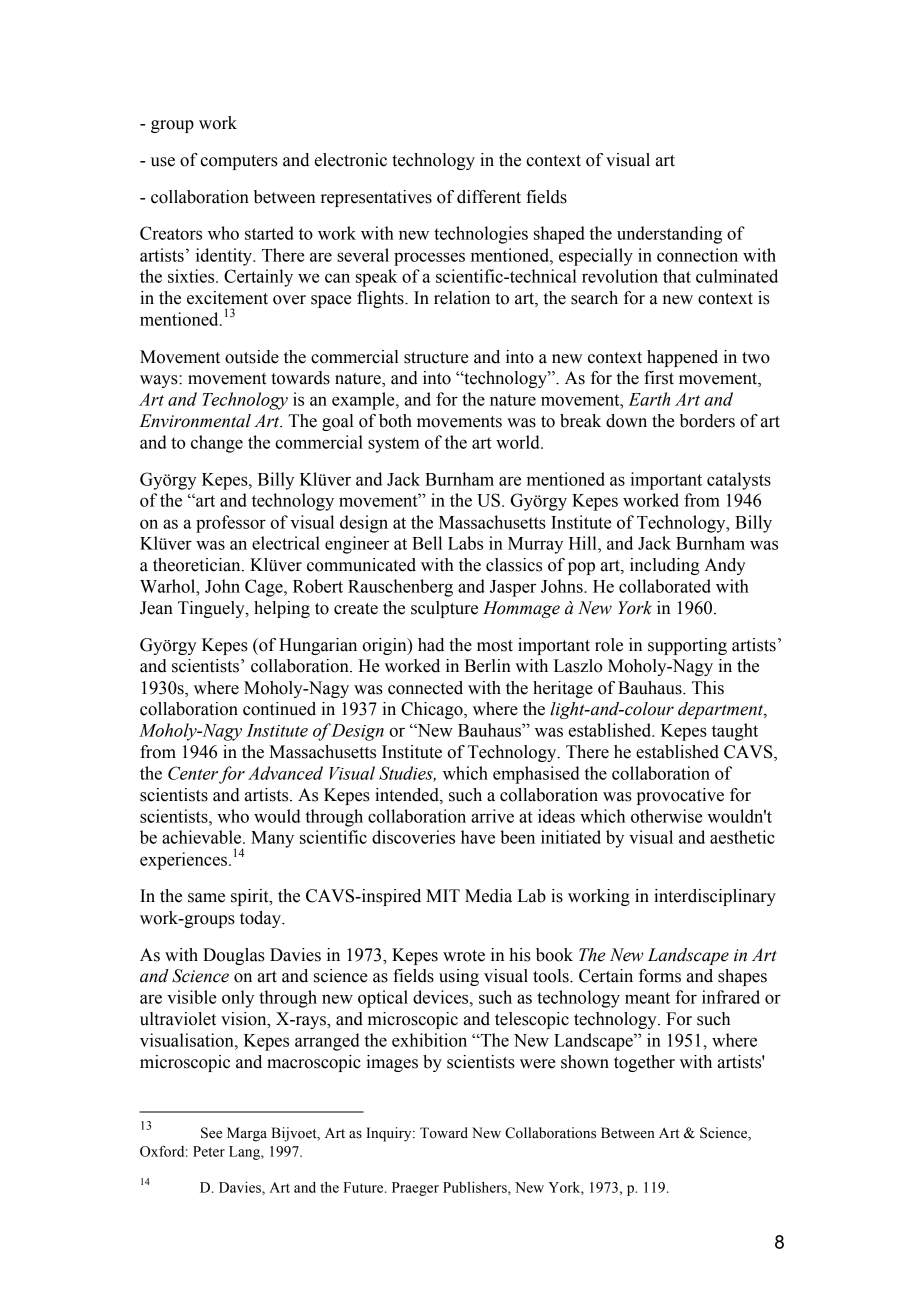  I want to click on change, so click(217, 444).
